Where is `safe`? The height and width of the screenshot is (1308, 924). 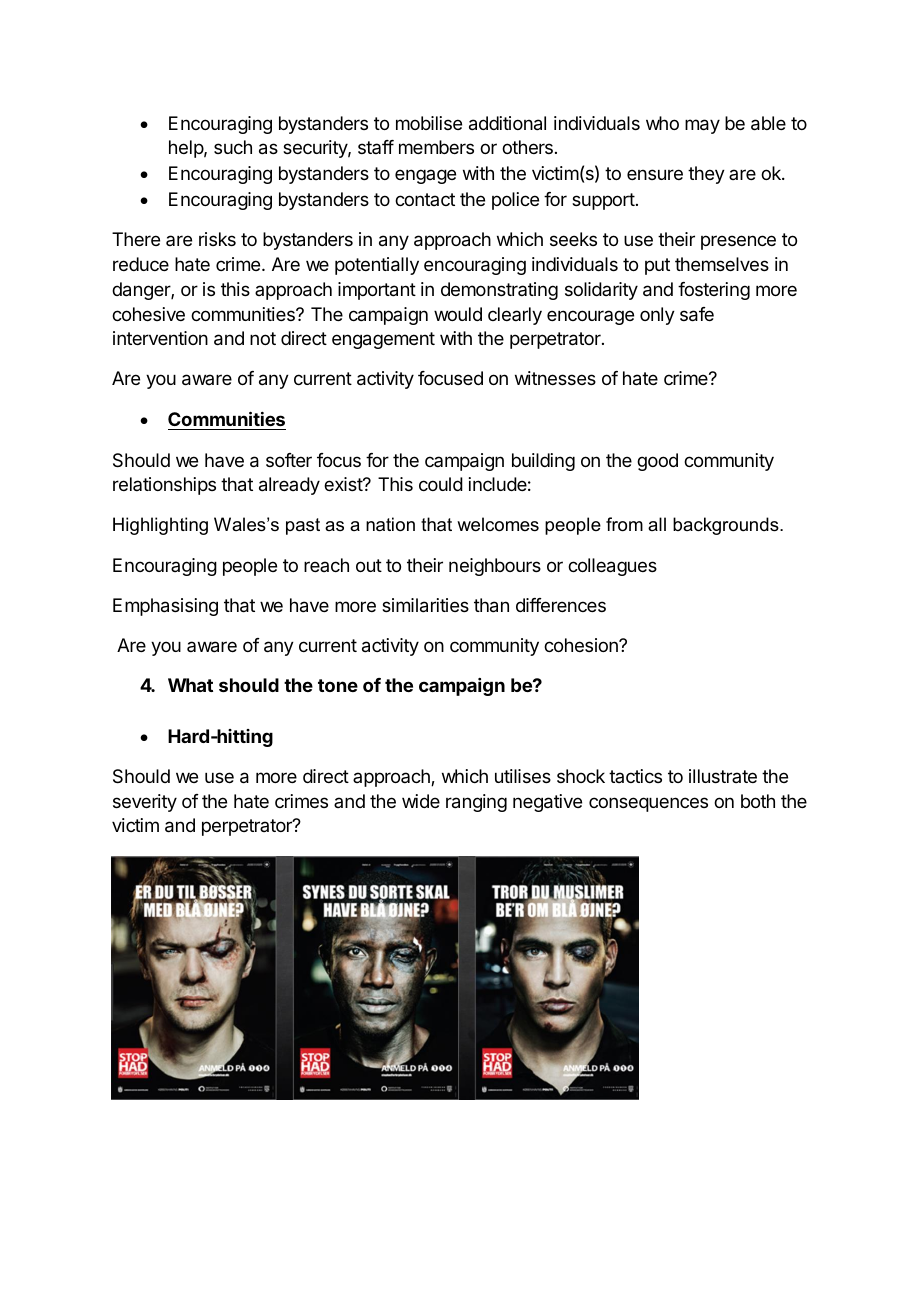
safe is located at coordinates (697, 314).
